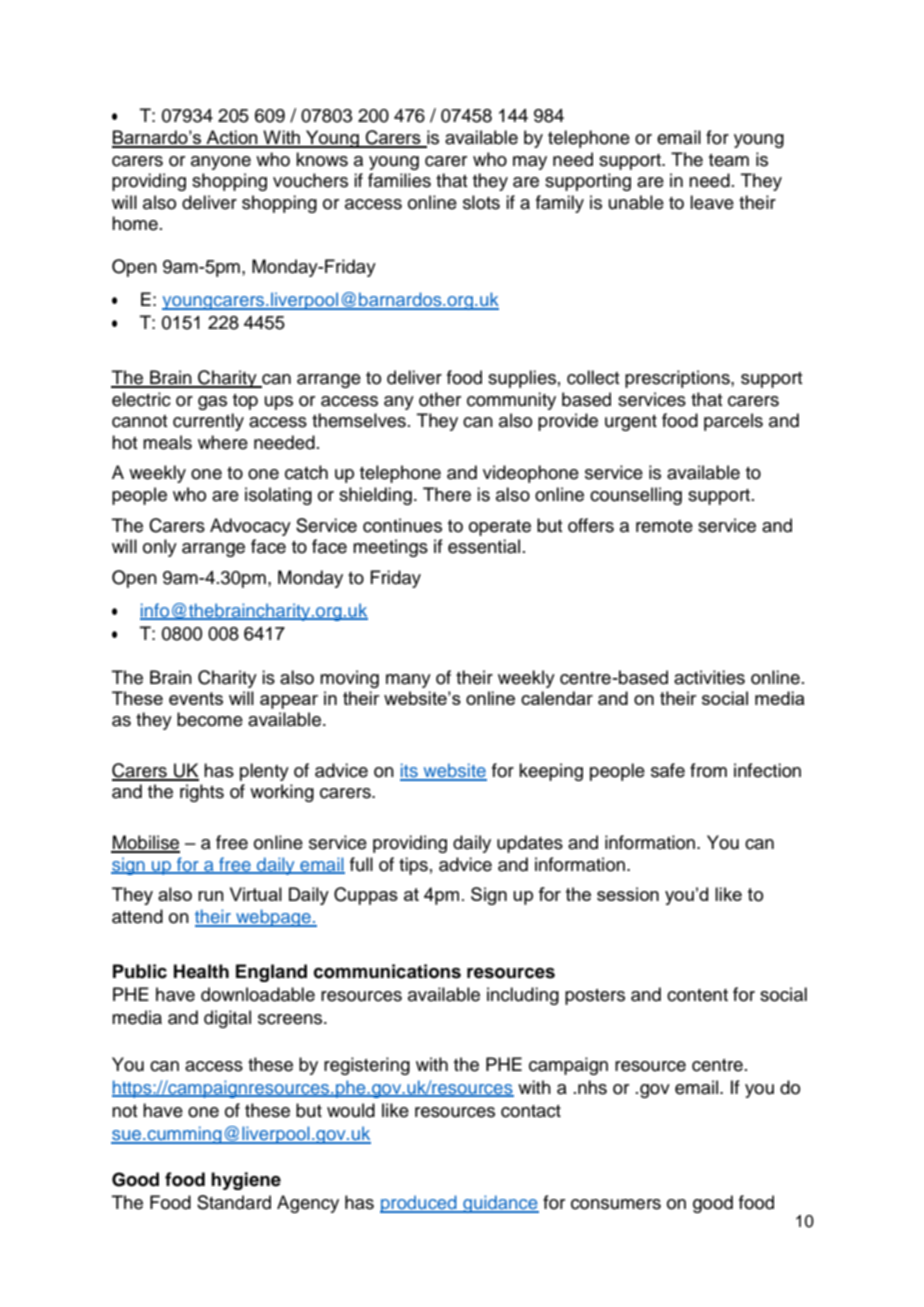  What do you see at coordinates (196, 698) in the screenshot?
I see `events` at bounding box center [196, 698].
